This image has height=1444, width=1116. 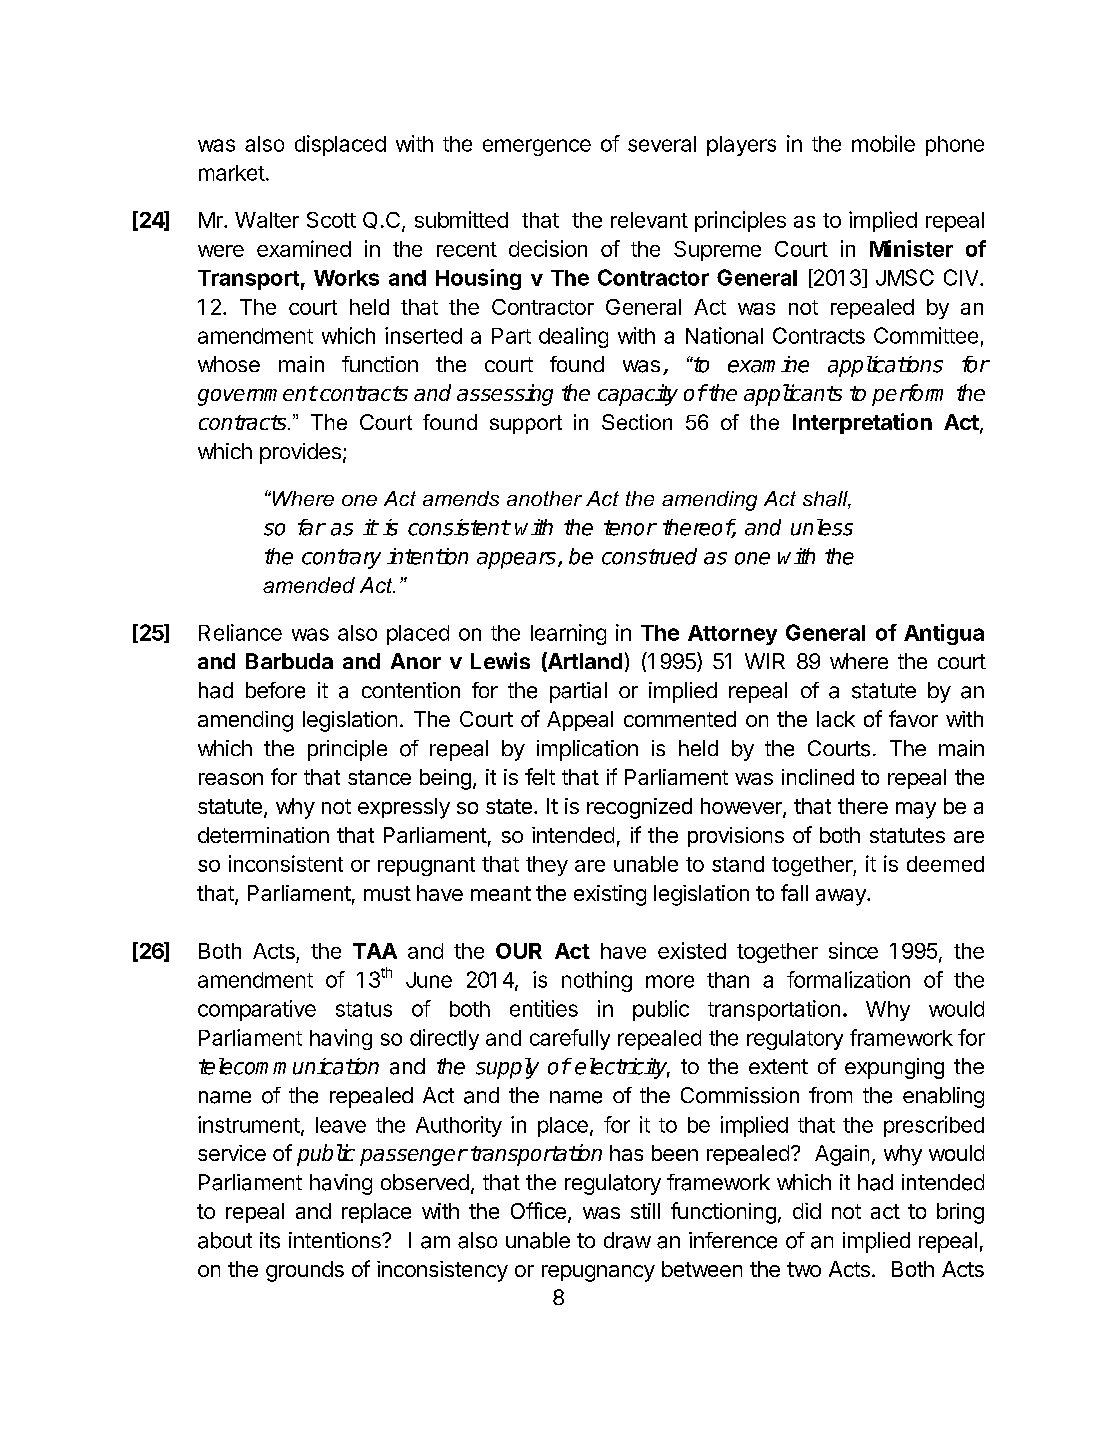 I want to click on its, so click(x=270, y=1240).
